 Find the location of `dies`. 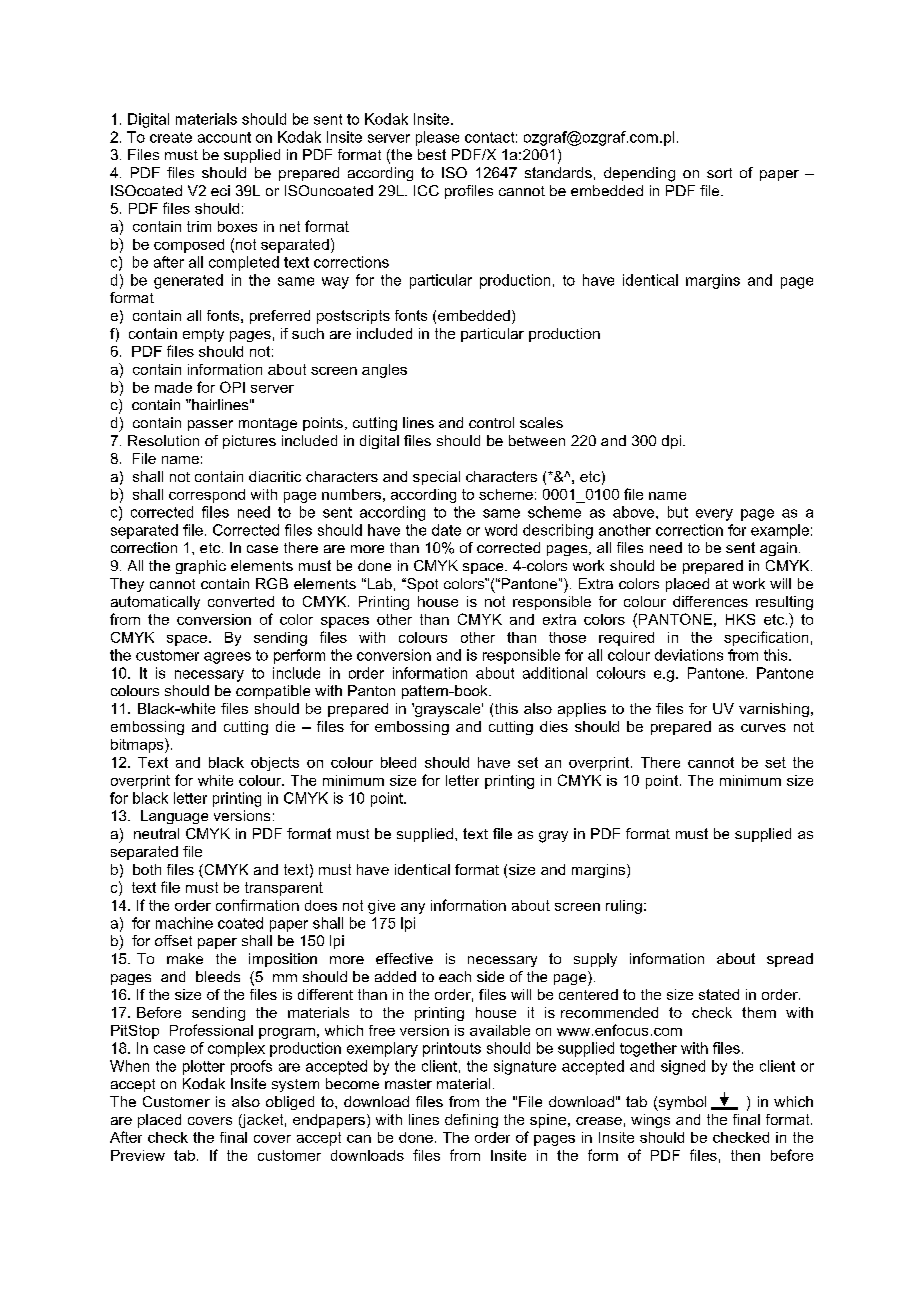

dies is located at coordinates (554, 726).
